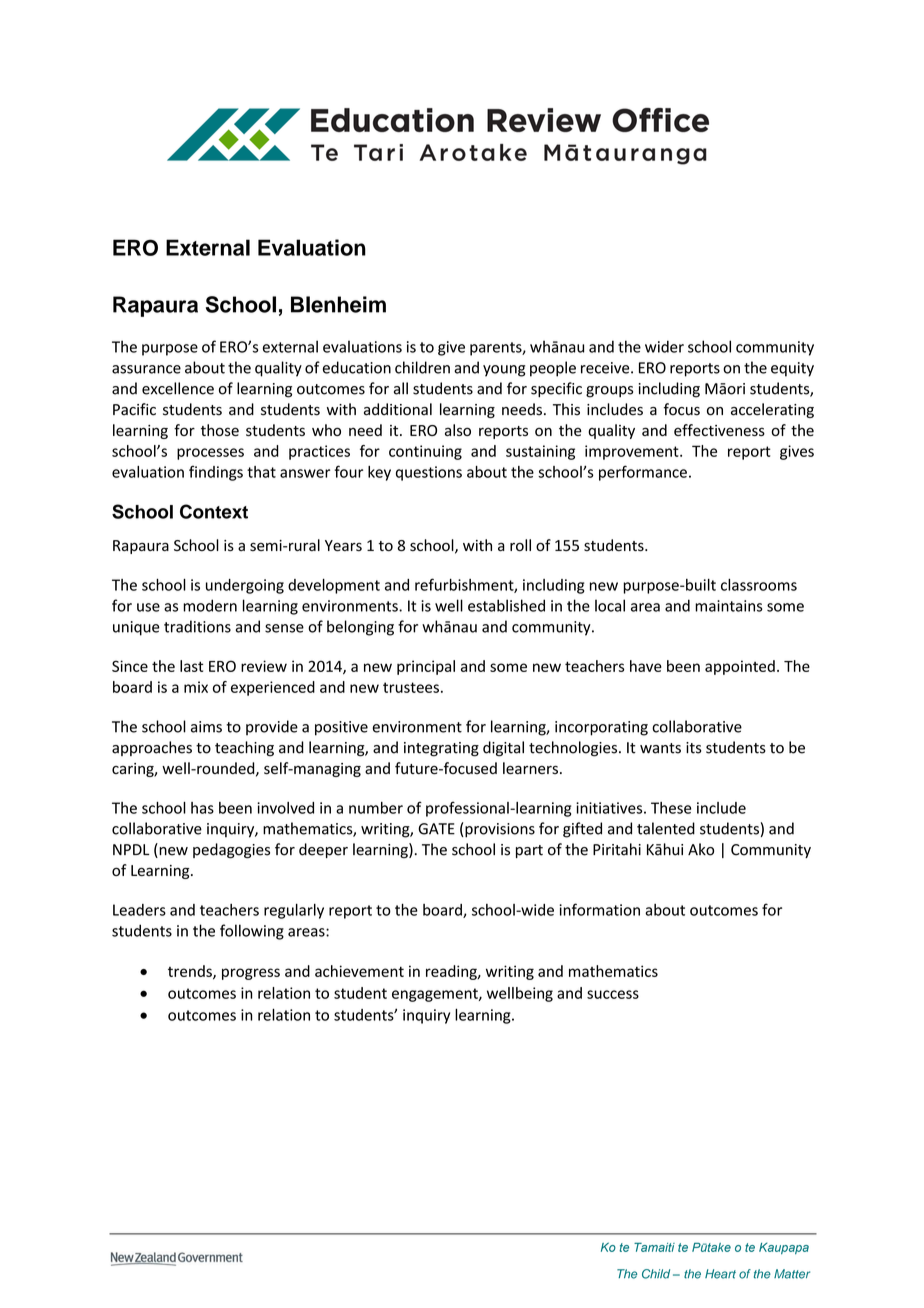 This page has width=924, height=1308. Describe the element at coordinates (411, 687) in the page. I see `trustees` at that location.
